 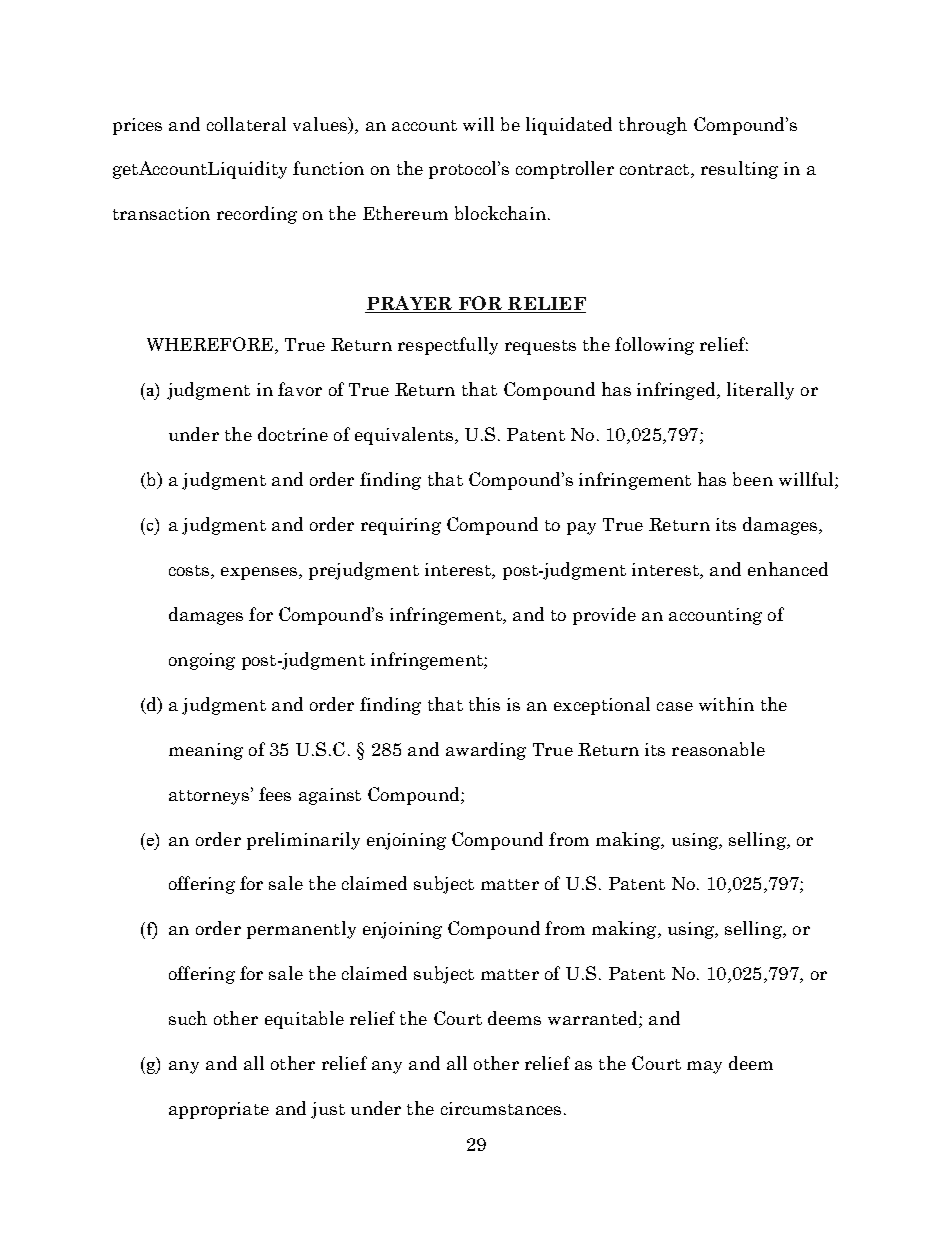 What do you see at coordinates (739, 170) in the document?
I see `resulting` at bounding box center [739, 170].
